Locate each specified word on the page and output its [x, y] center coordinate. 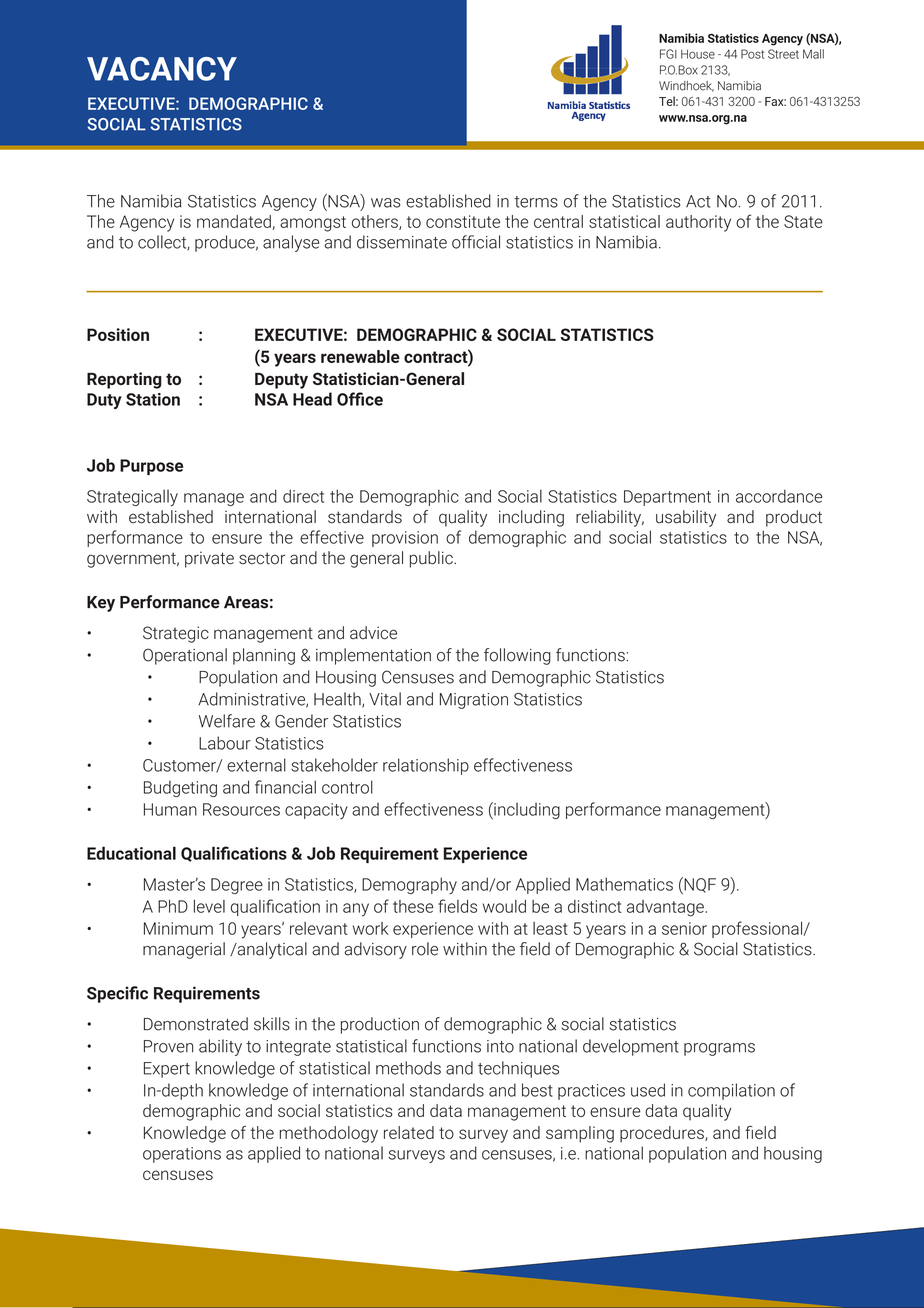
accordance [779, 496]
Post [752, 54]
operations [182, 1155]
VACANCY [162, 69]
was [385, 203]
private [209, 560]
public [432, 559]
